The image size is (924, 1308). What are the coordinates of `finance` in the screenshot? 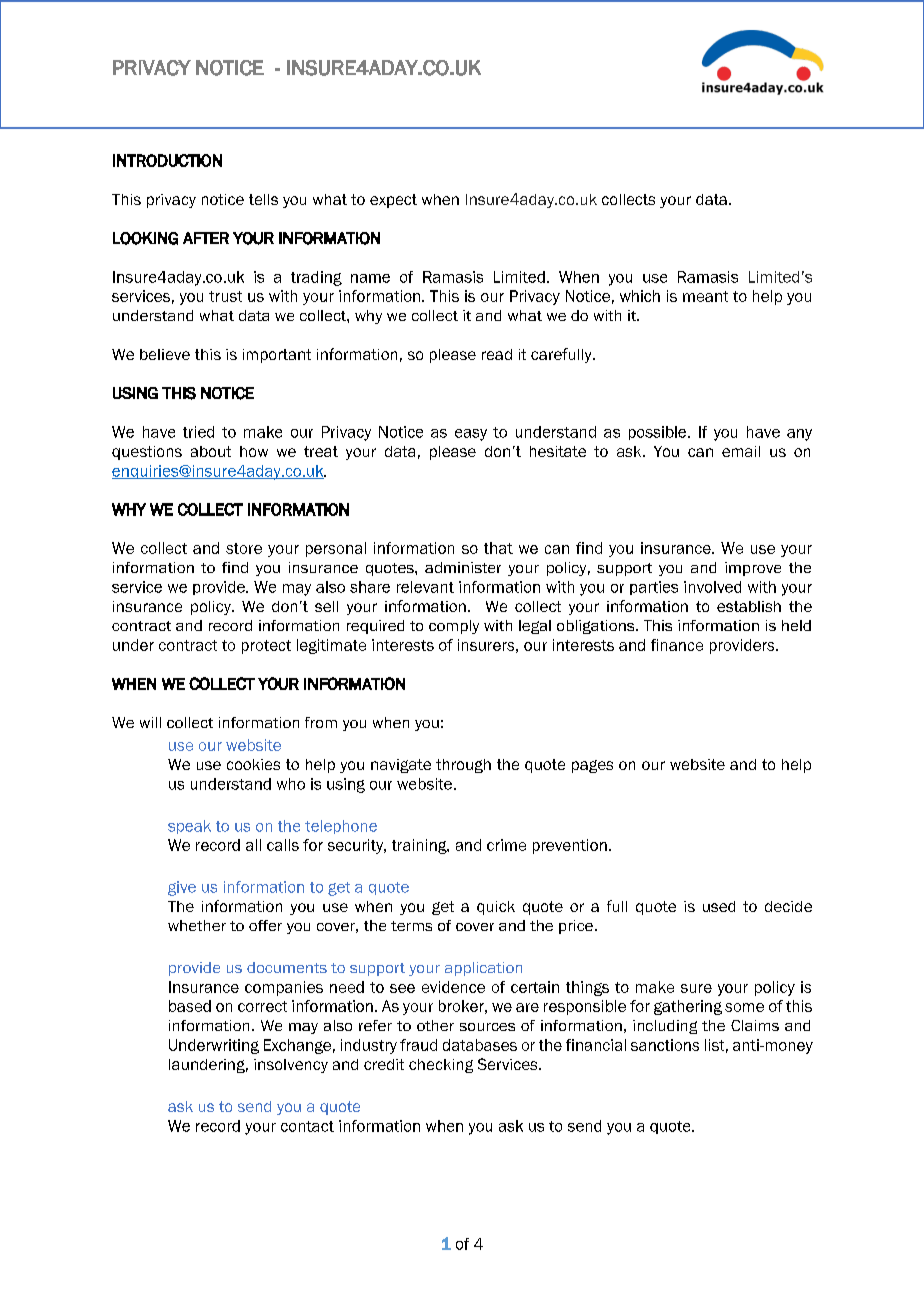 It's located at (677, 645).
